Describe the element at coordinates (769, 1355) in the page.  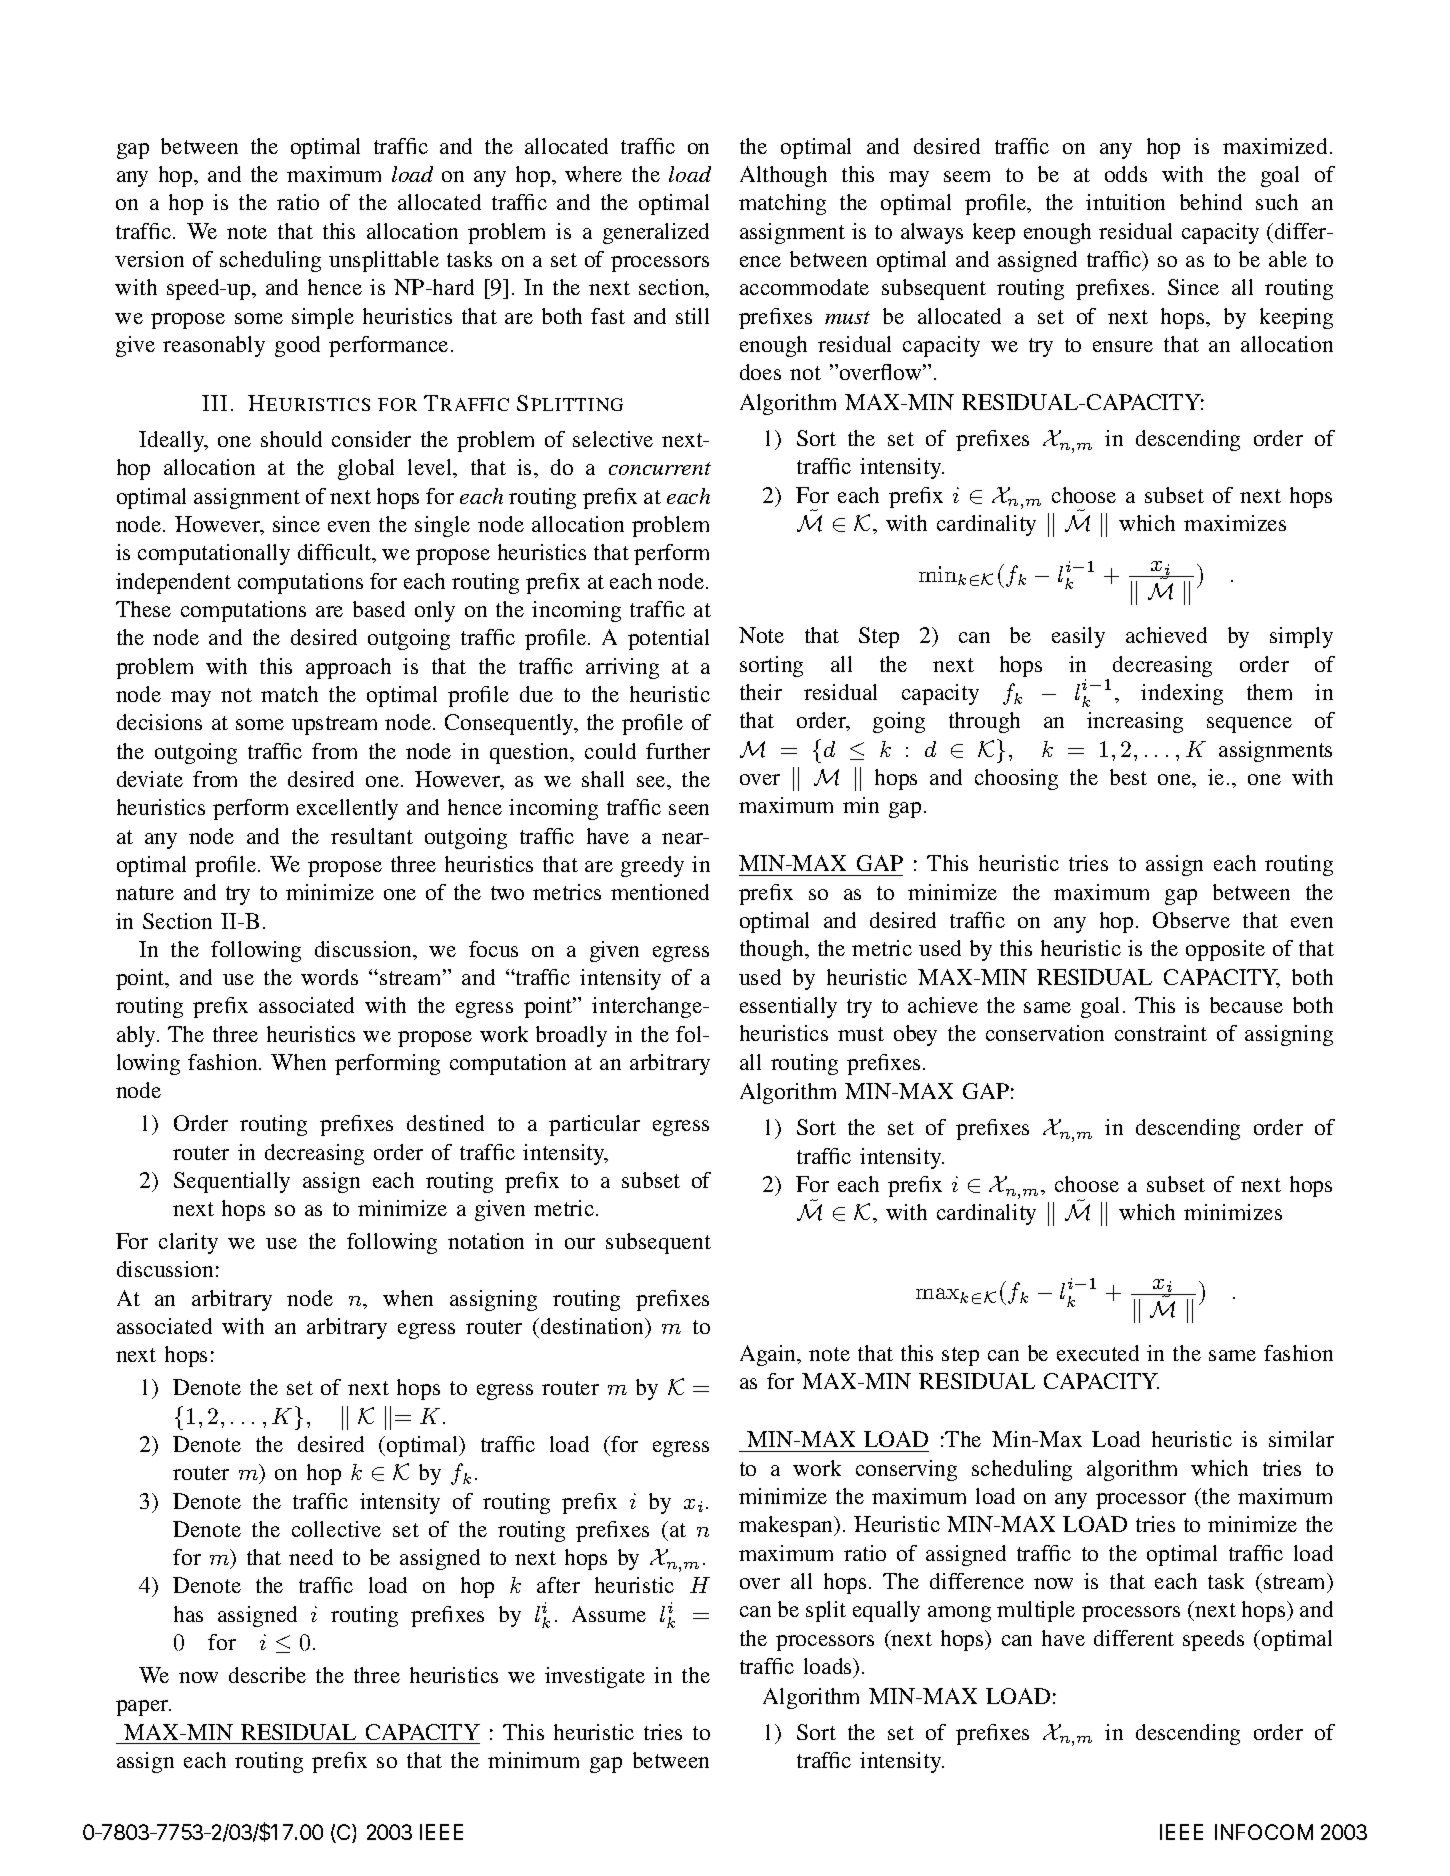
I see `Again` at that location.
